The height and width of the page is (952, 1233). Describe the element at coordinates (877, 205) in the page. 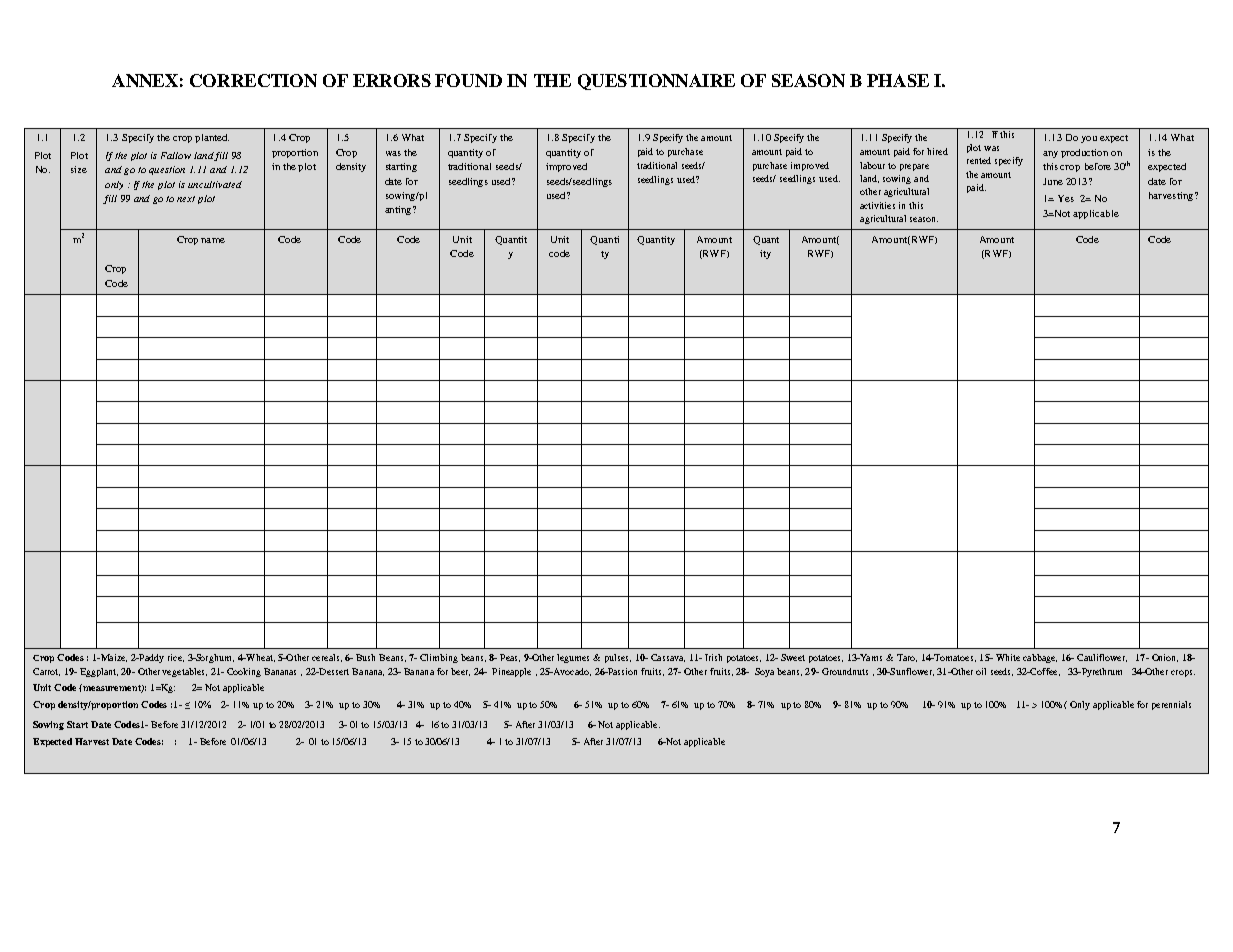

I see `activities` at that location.
